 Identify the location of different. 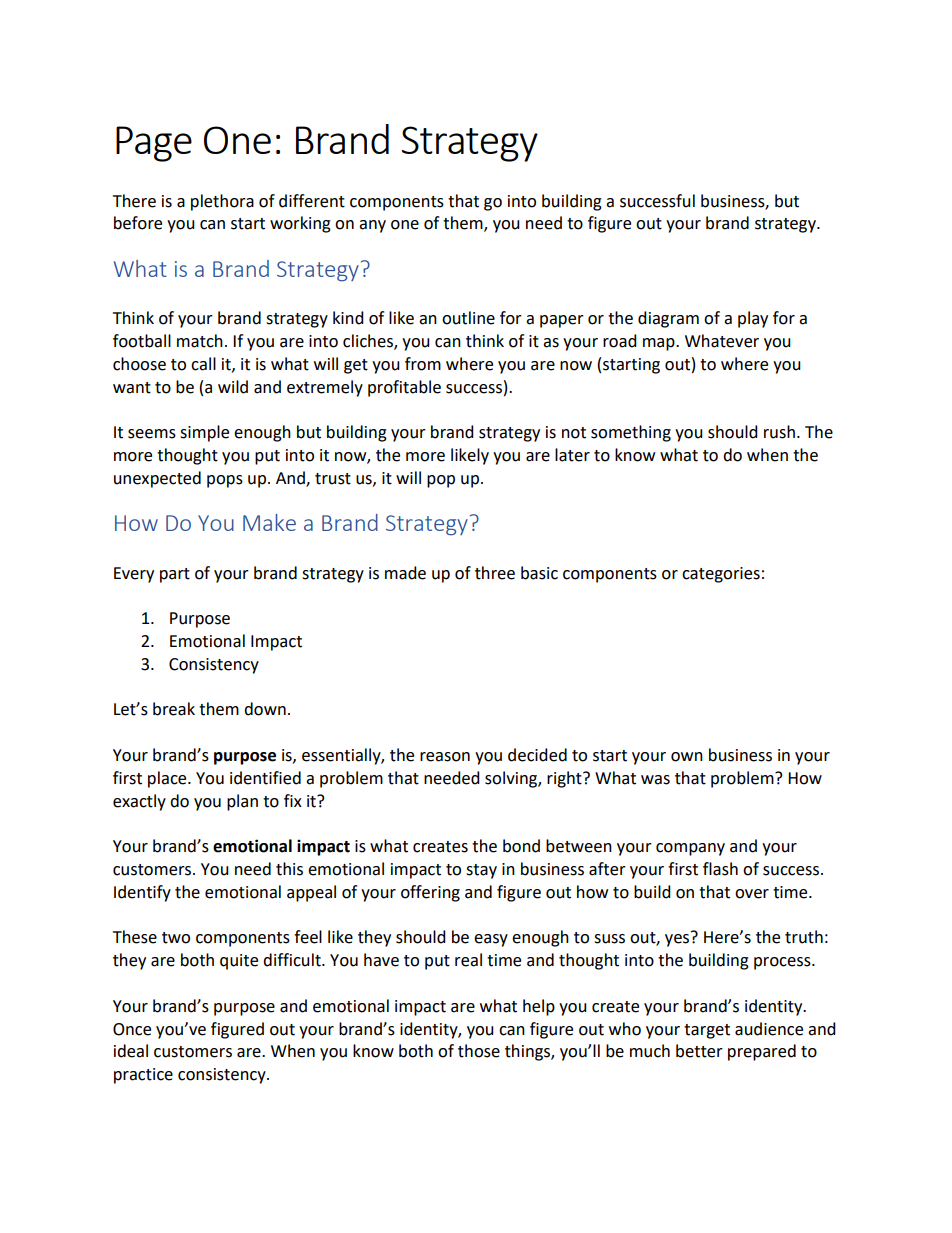
(312, 201).
